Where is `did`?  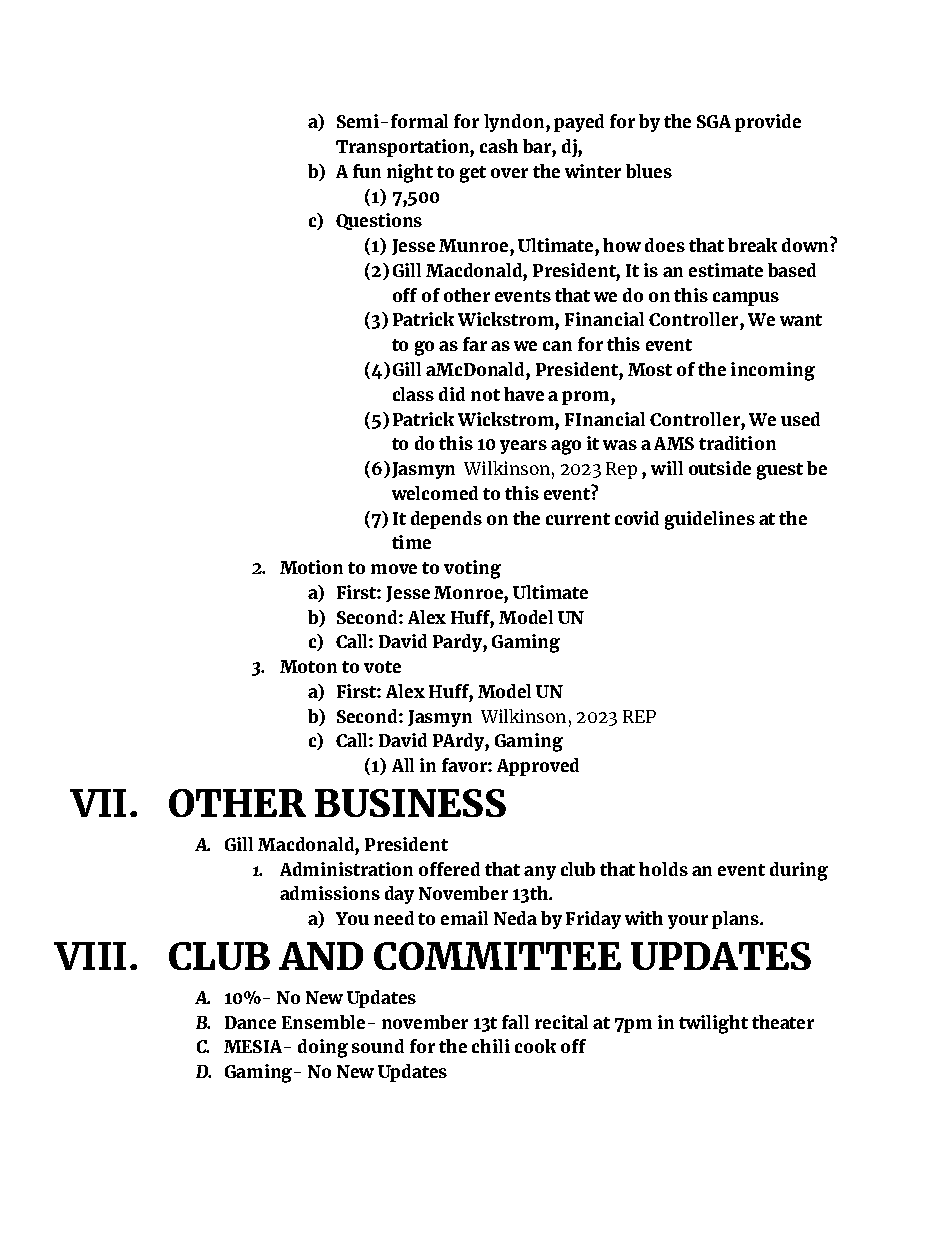 did is located at coordinates (452, 394).
